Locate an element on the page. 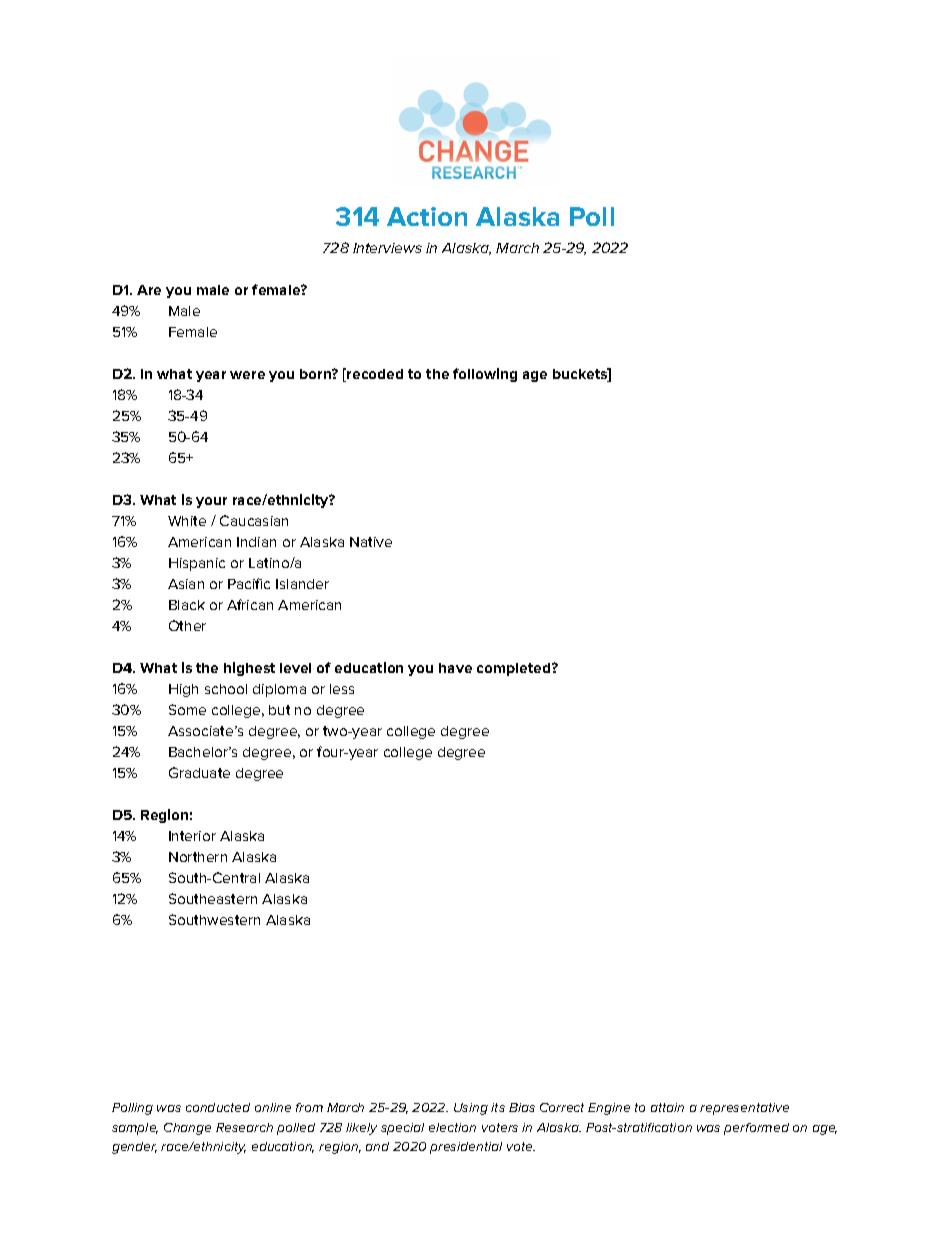  following is located at coordinates (485, 375).
